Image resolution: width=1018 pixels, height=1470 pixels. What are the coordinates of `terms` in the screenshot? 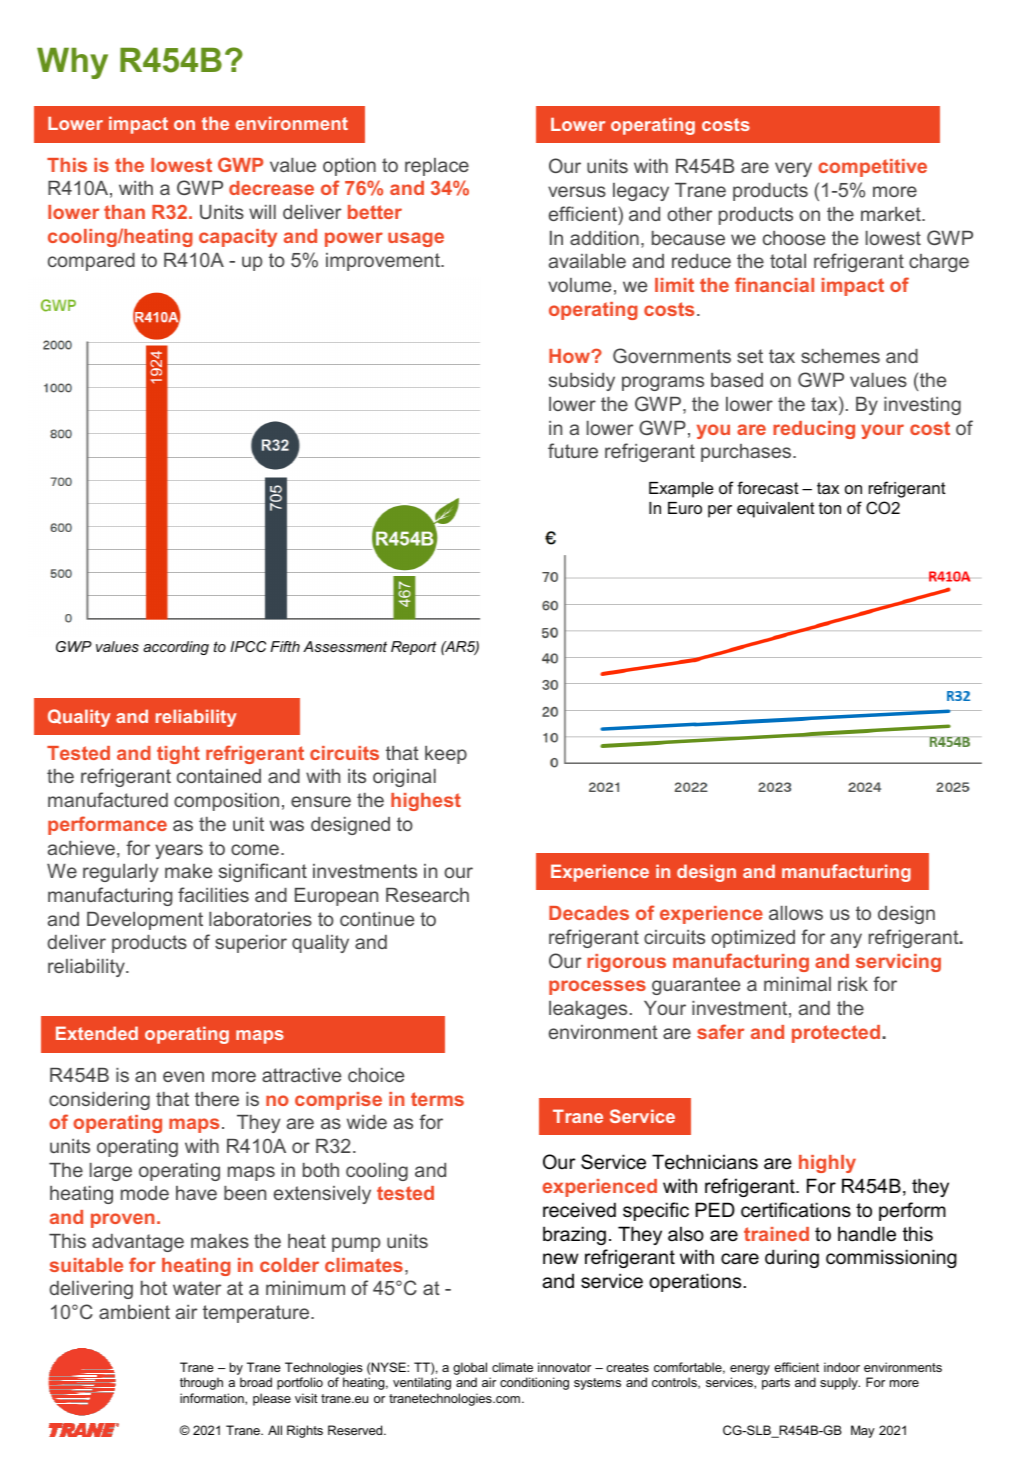 It's located at (437, 1099).
